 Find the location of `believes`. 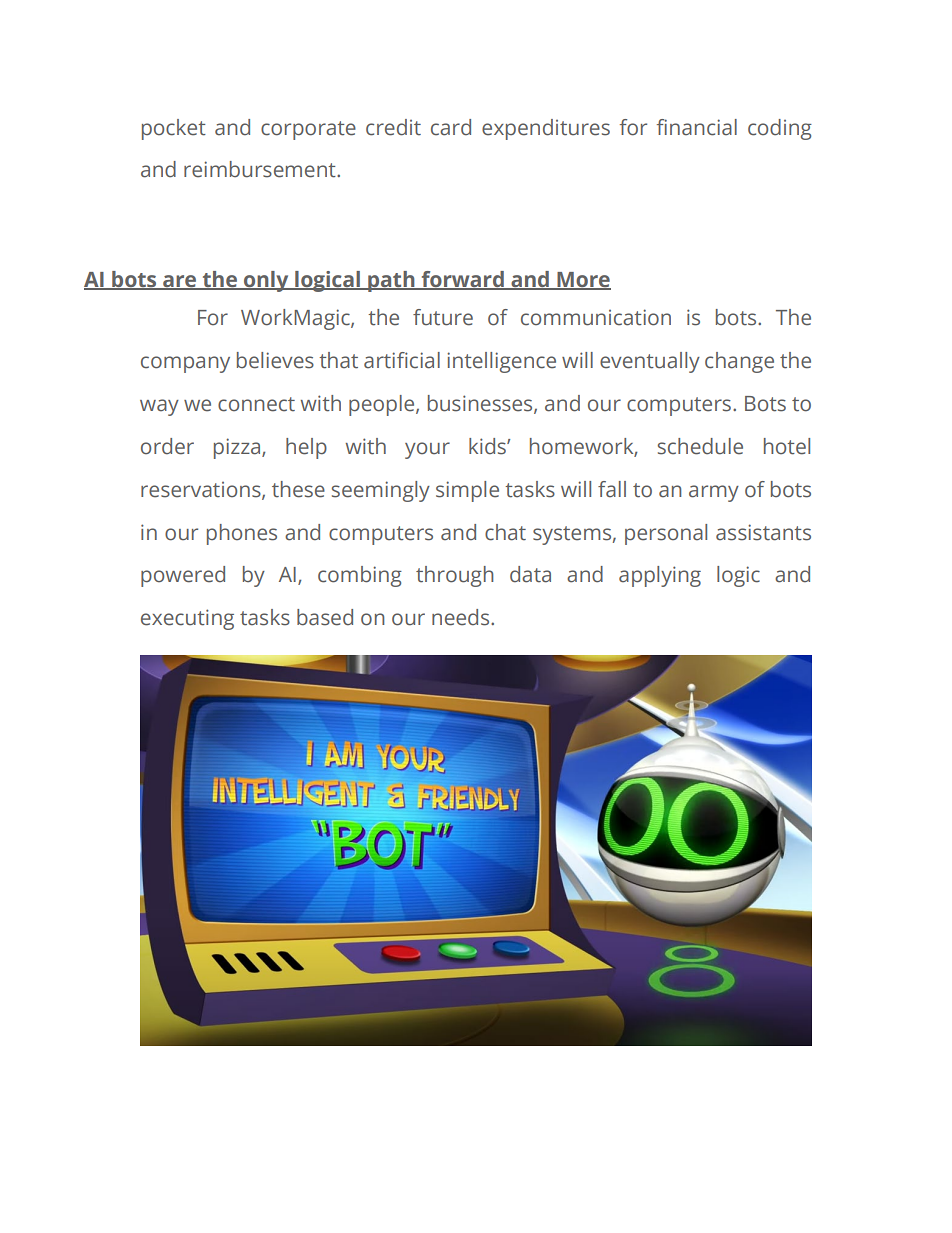

believes is located at coordinates (275, 360).
